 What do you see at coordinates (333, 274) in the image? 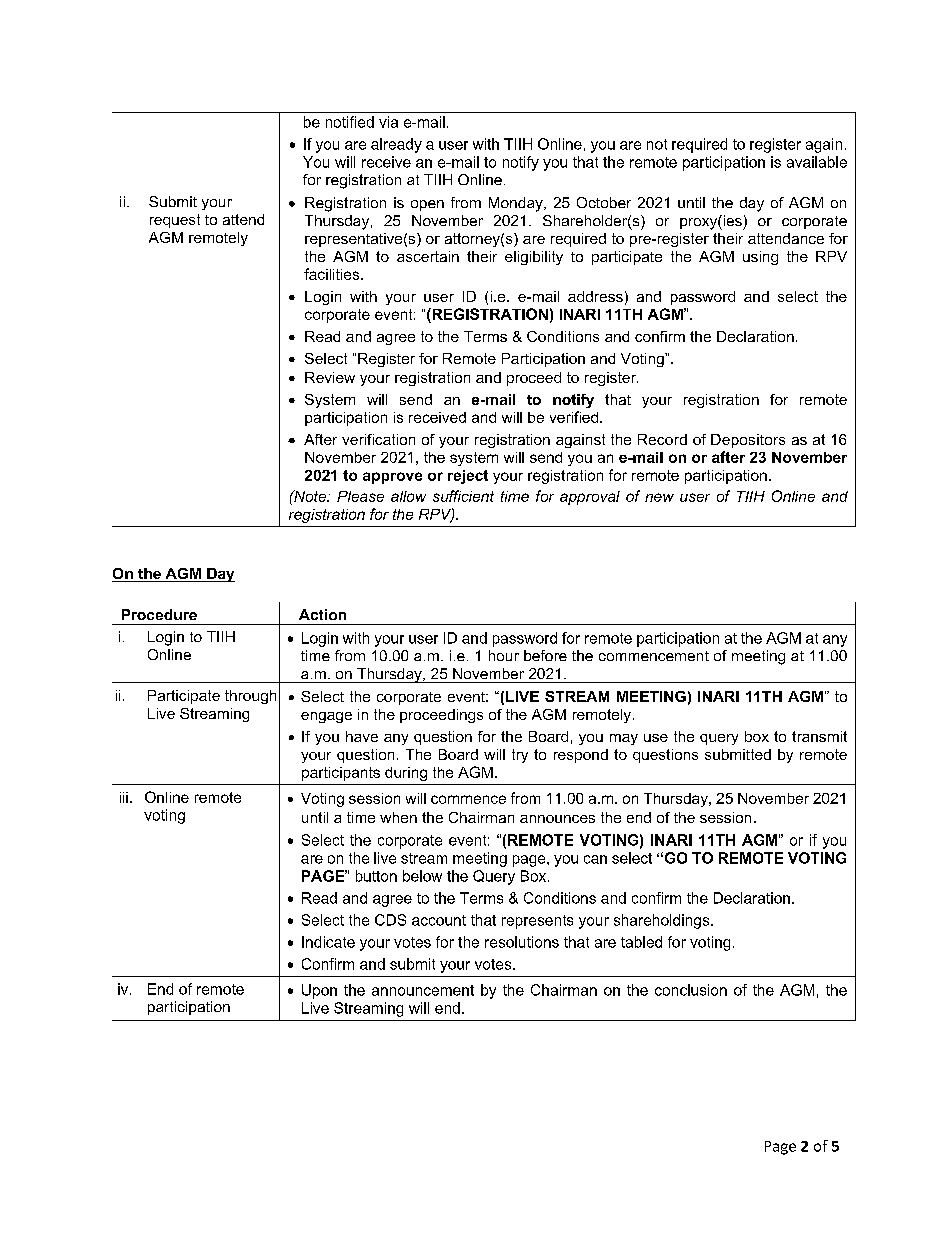
I see `facilities` at bounding box center [333, 274].
